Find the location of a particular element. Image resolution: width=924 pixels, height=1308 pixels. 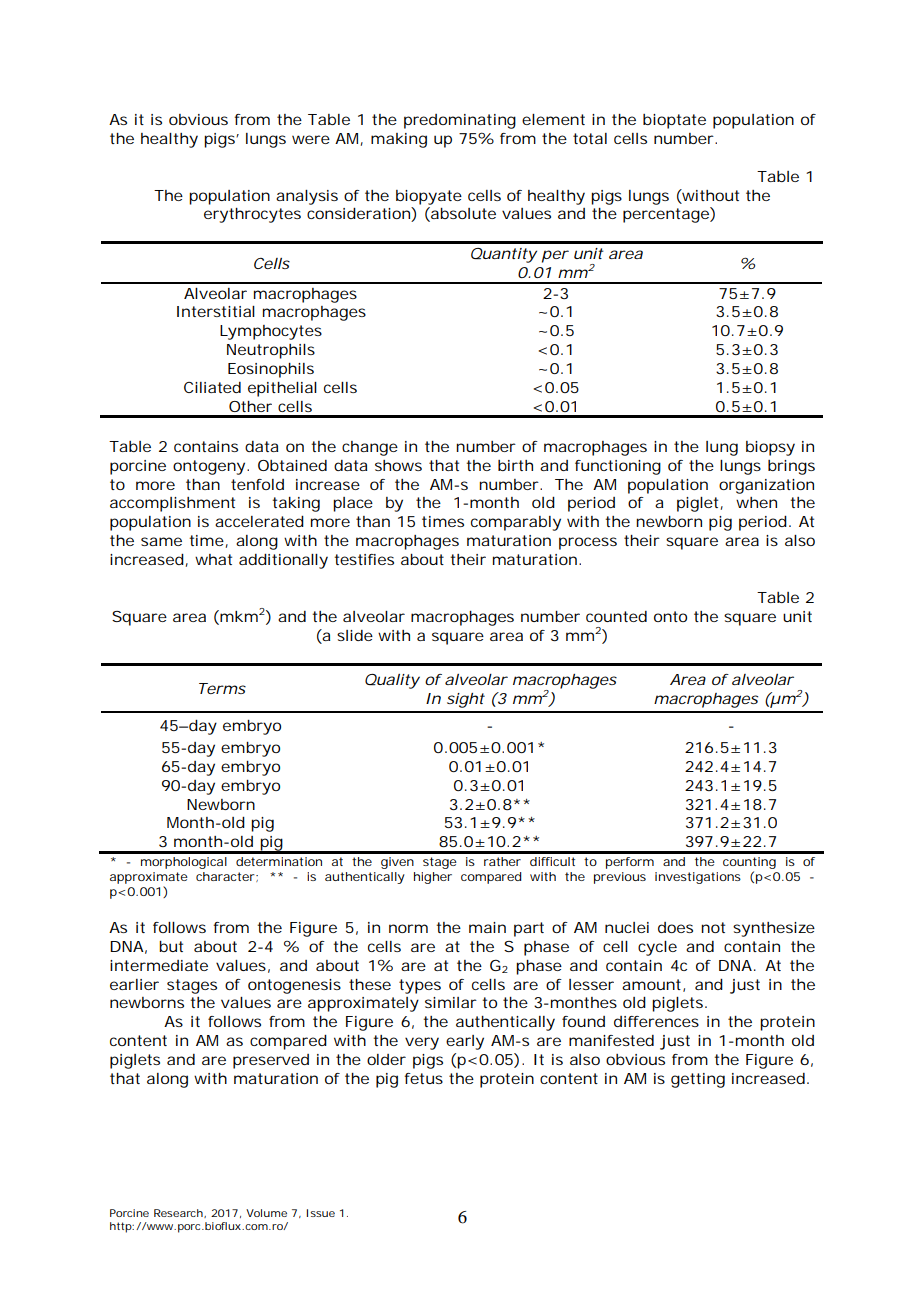

predominating is located at coordinates (460, 121).
